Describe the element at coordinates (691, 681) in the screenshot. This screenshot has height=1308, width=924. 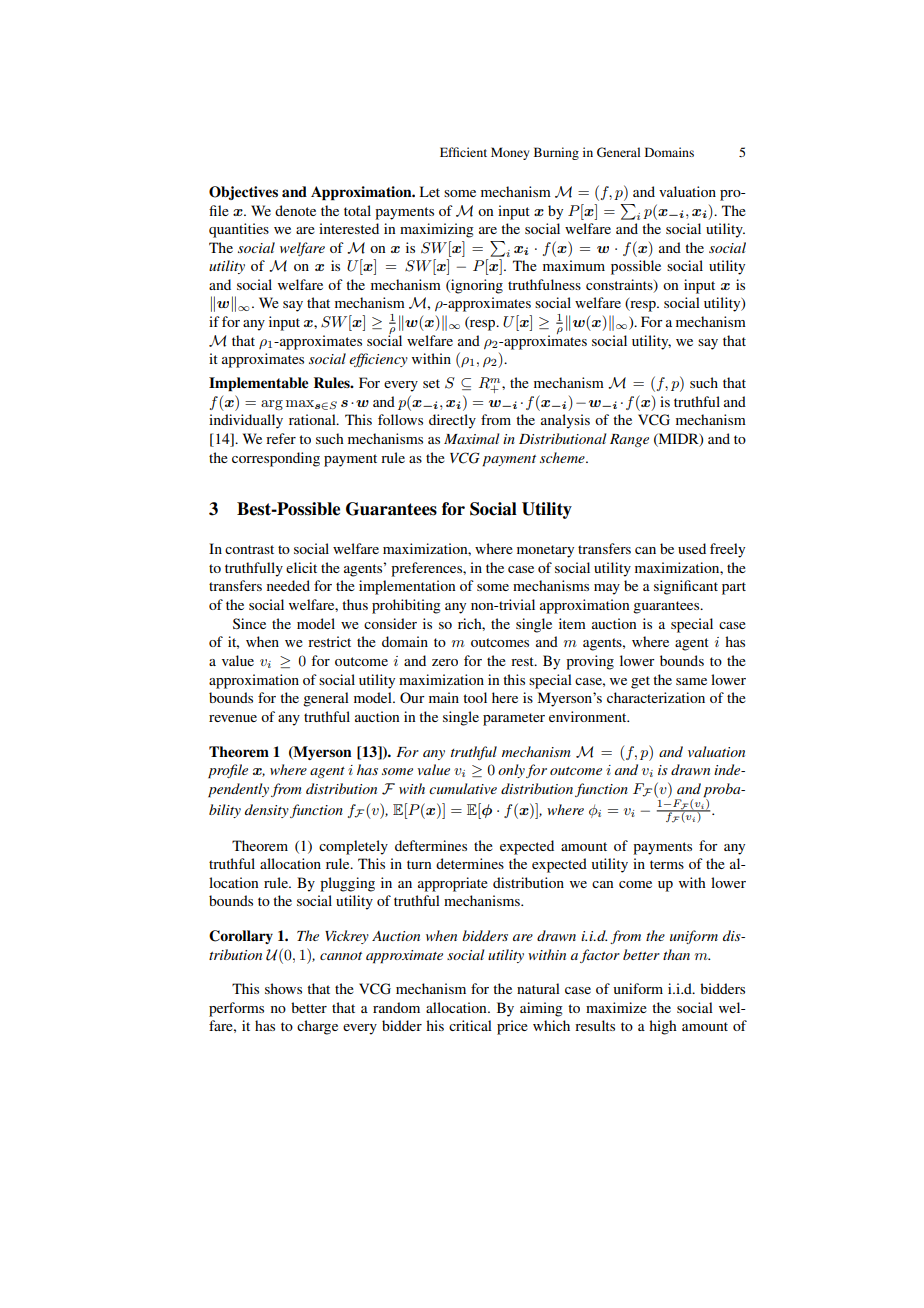
I see `same` at that location.
